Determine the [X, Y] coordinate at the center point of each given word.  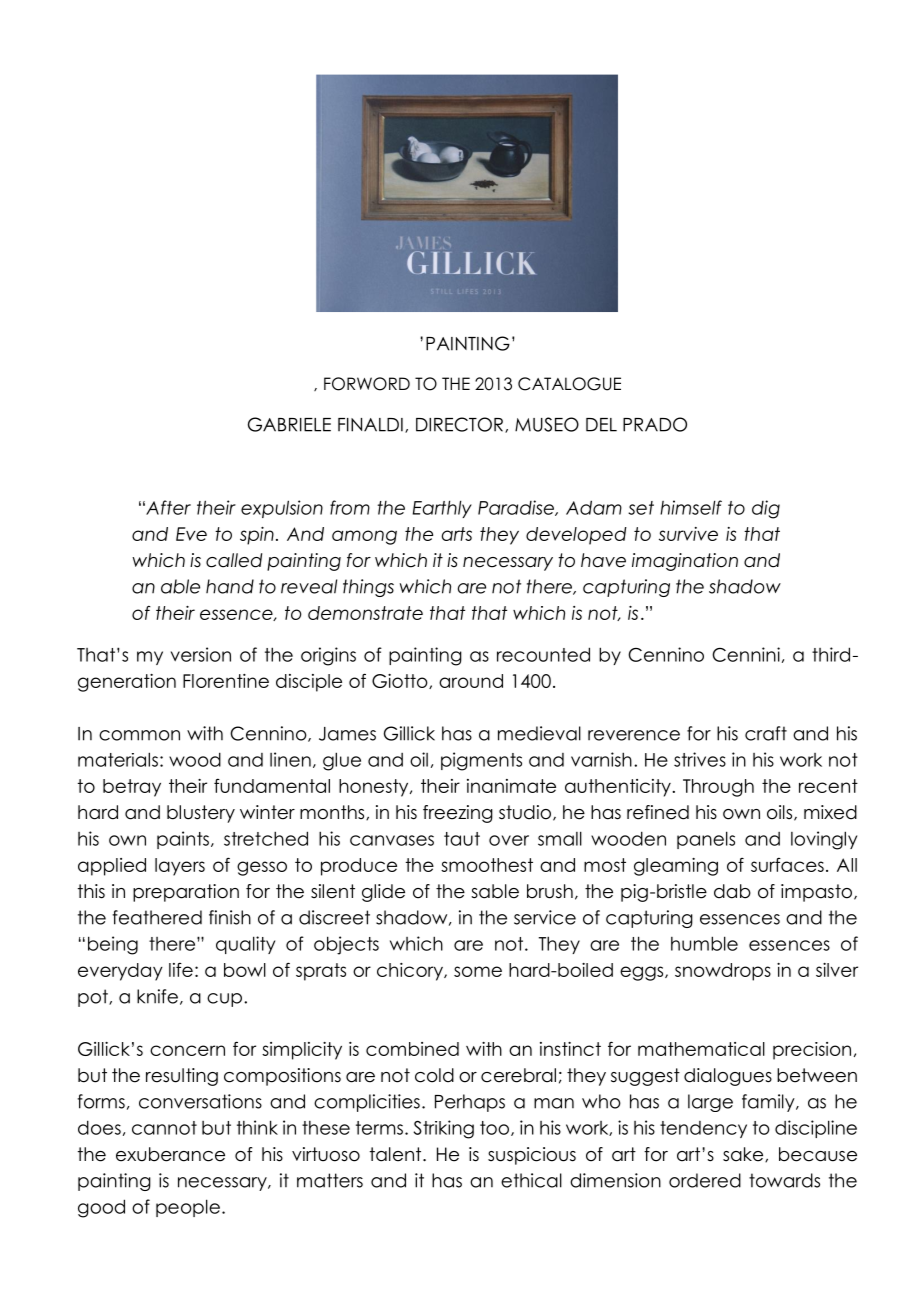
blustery [201, 814]
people [188, 1208]
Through [718, 788]
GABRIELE [289, 424]
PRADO [655, 424]
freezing [458, 814]
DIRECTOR [461, 425]
